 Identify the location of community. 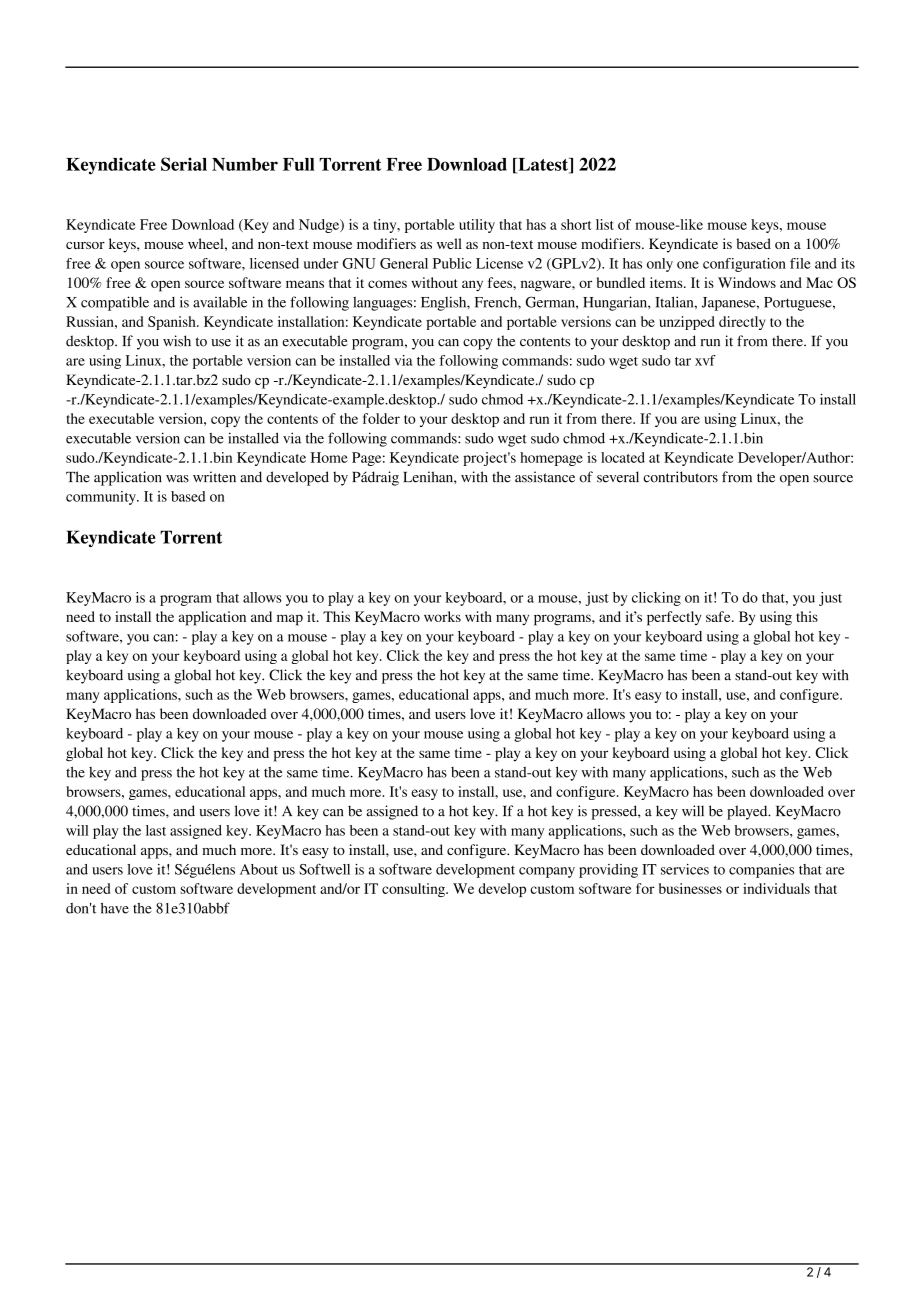
(102, 498).
